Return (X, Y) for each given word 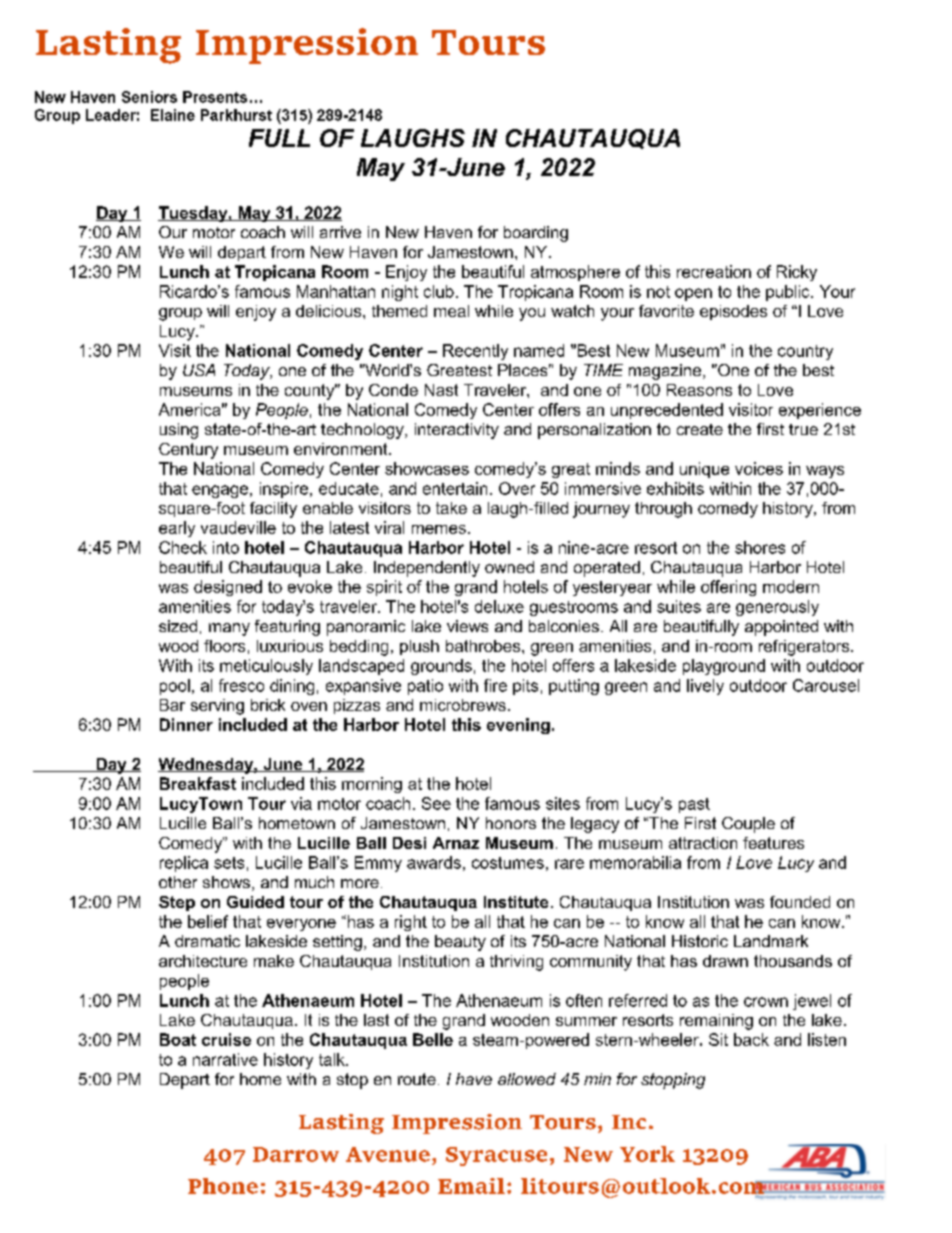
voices (759, 468)
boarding (536, 234)
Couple (748, 825)
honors (511, 823)
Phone (223, 1186)
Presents (215, 97)
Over (517, 488)
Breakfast (198, 783)
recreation (714, 271)
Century (188, 451)
